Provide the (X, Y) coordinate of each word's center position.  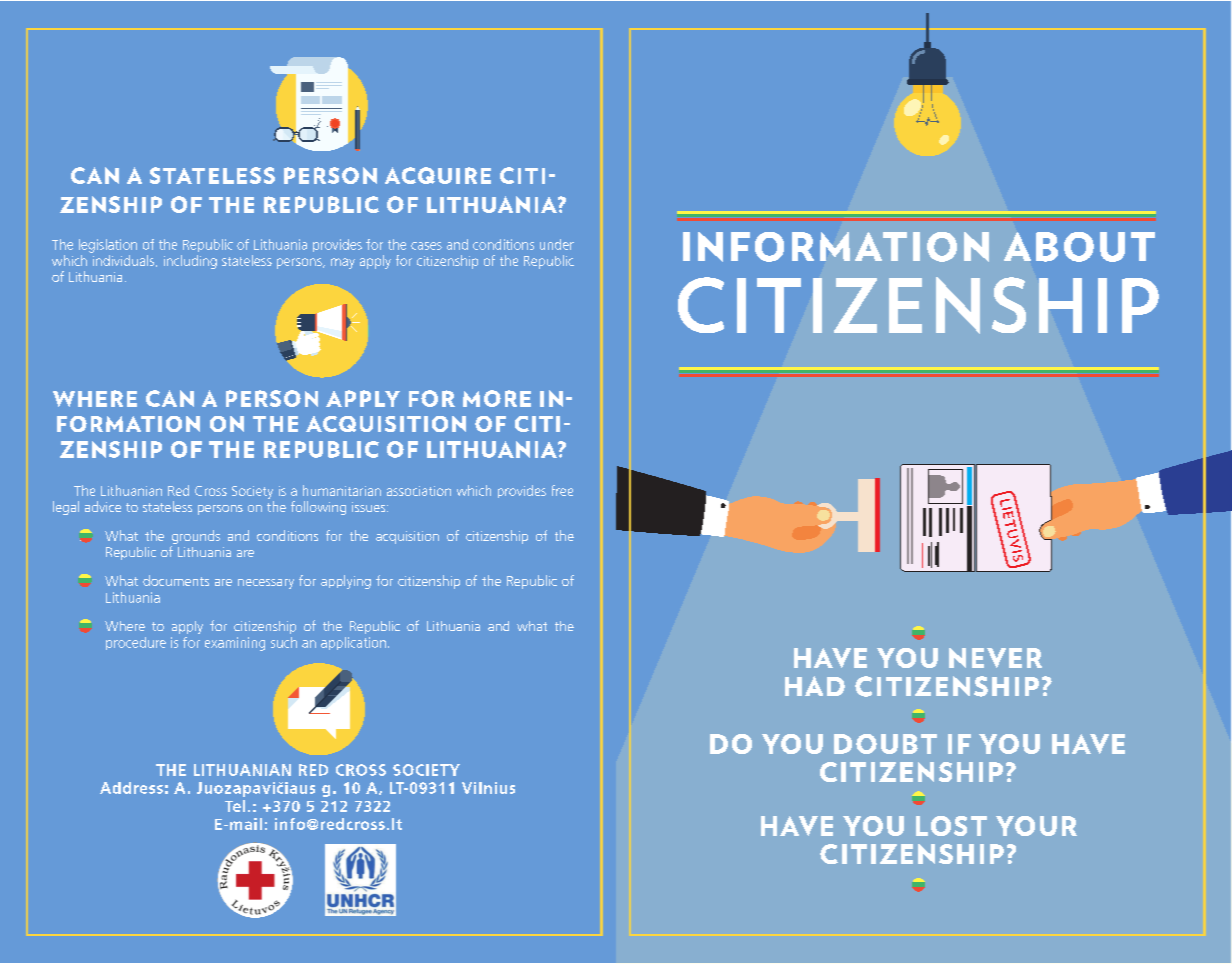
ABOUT (1079, 247)
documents (176, 580)
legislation (108, 246)
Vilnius (488, 788)
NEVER (995, 658)
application (353, 643)
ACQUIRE (438, 175)
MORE (497, 398)
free (562, 490)
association (419, 491)
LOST (951, 826)
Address (131, 788)
